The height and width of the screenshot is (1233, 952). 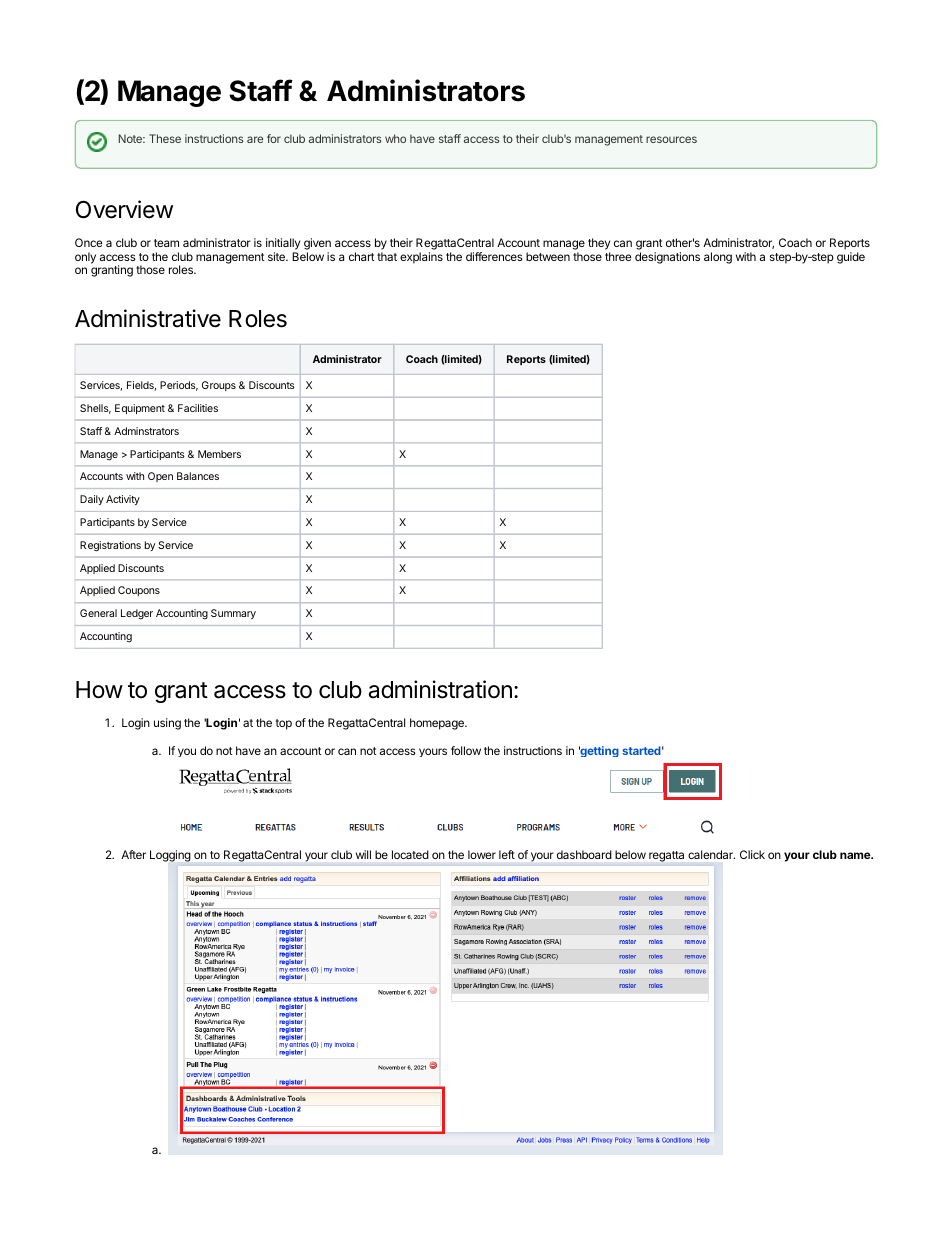 I want to click on Logging, so click(x=170, y=856).
